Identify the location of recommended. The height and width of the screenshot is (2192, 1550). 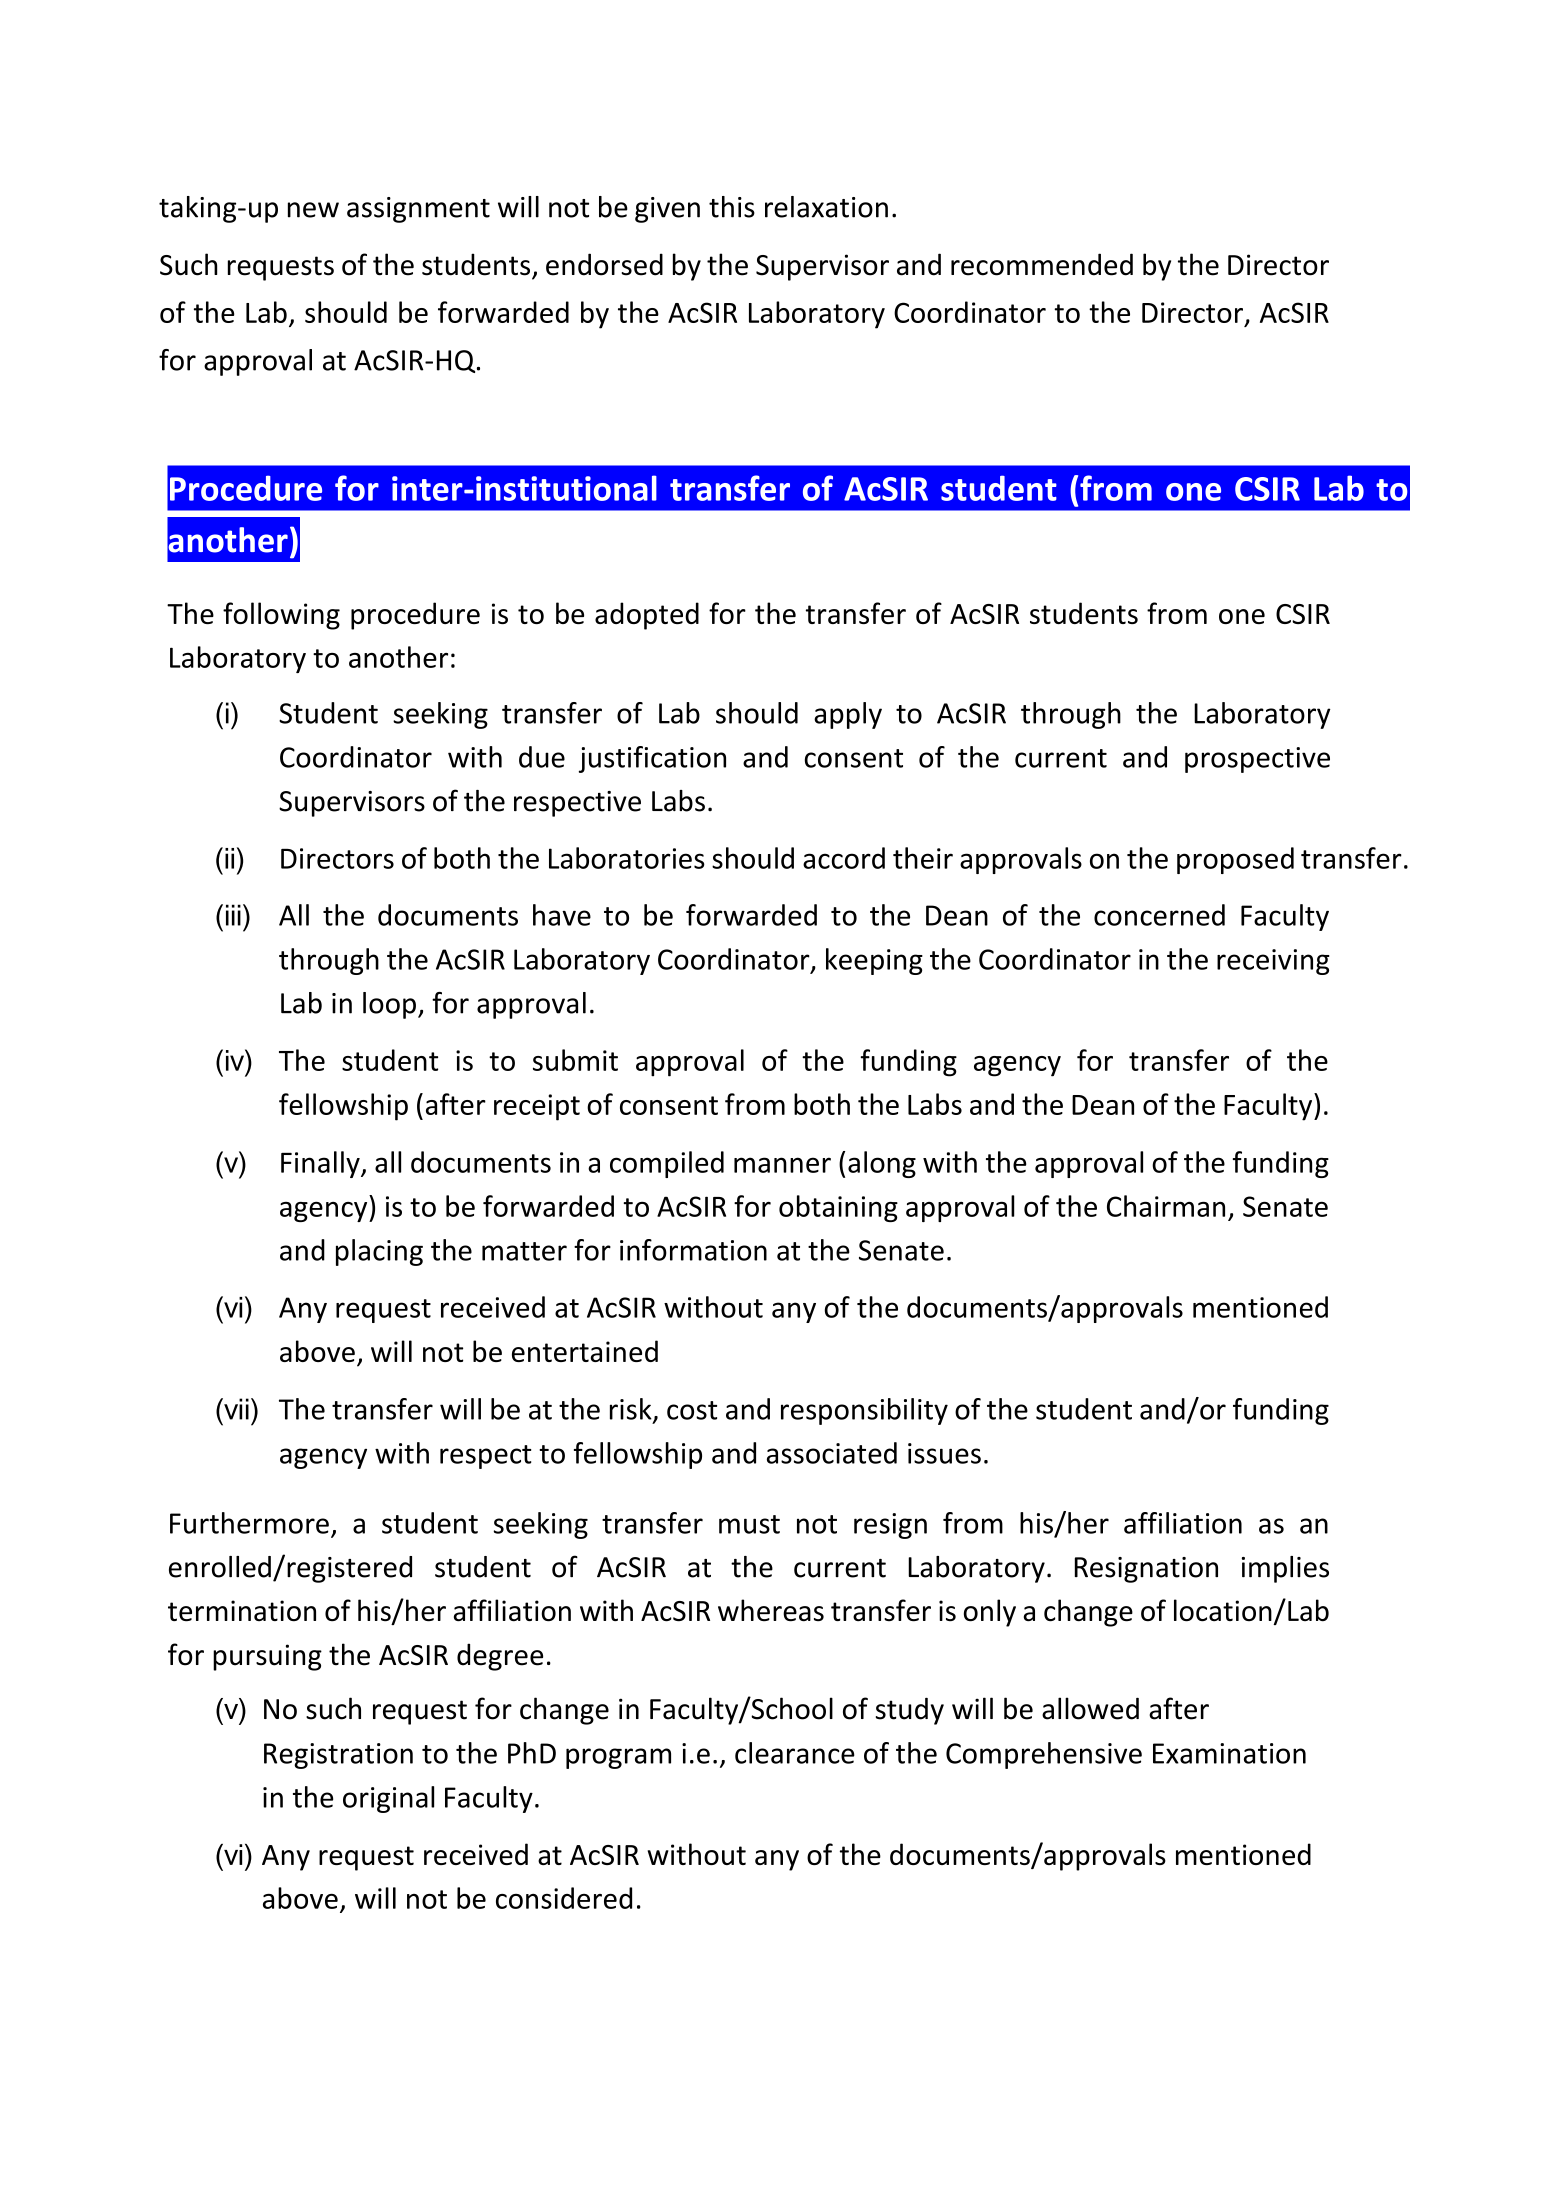
(1042, 264).
